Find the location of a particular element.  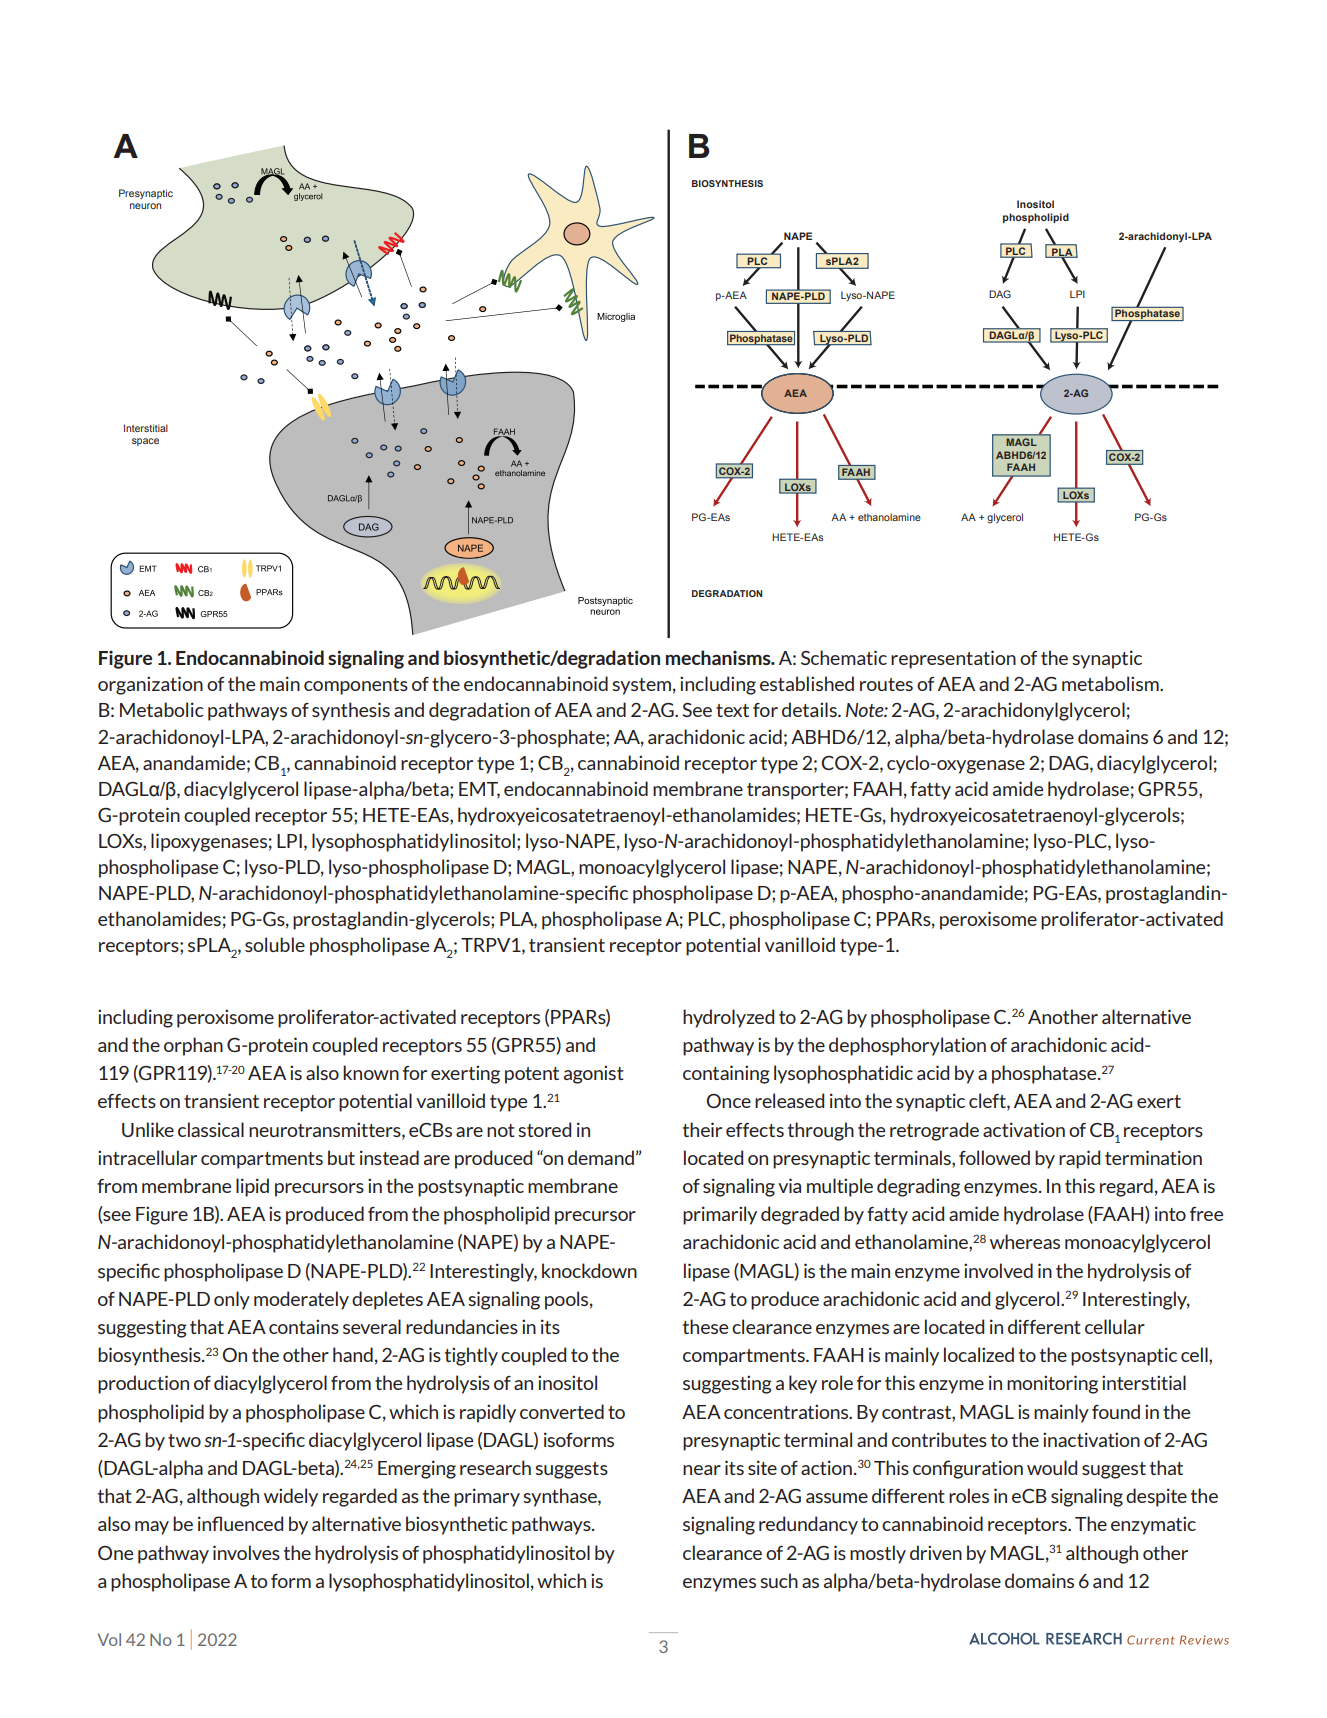

details is located at coordinates (810, 709).
